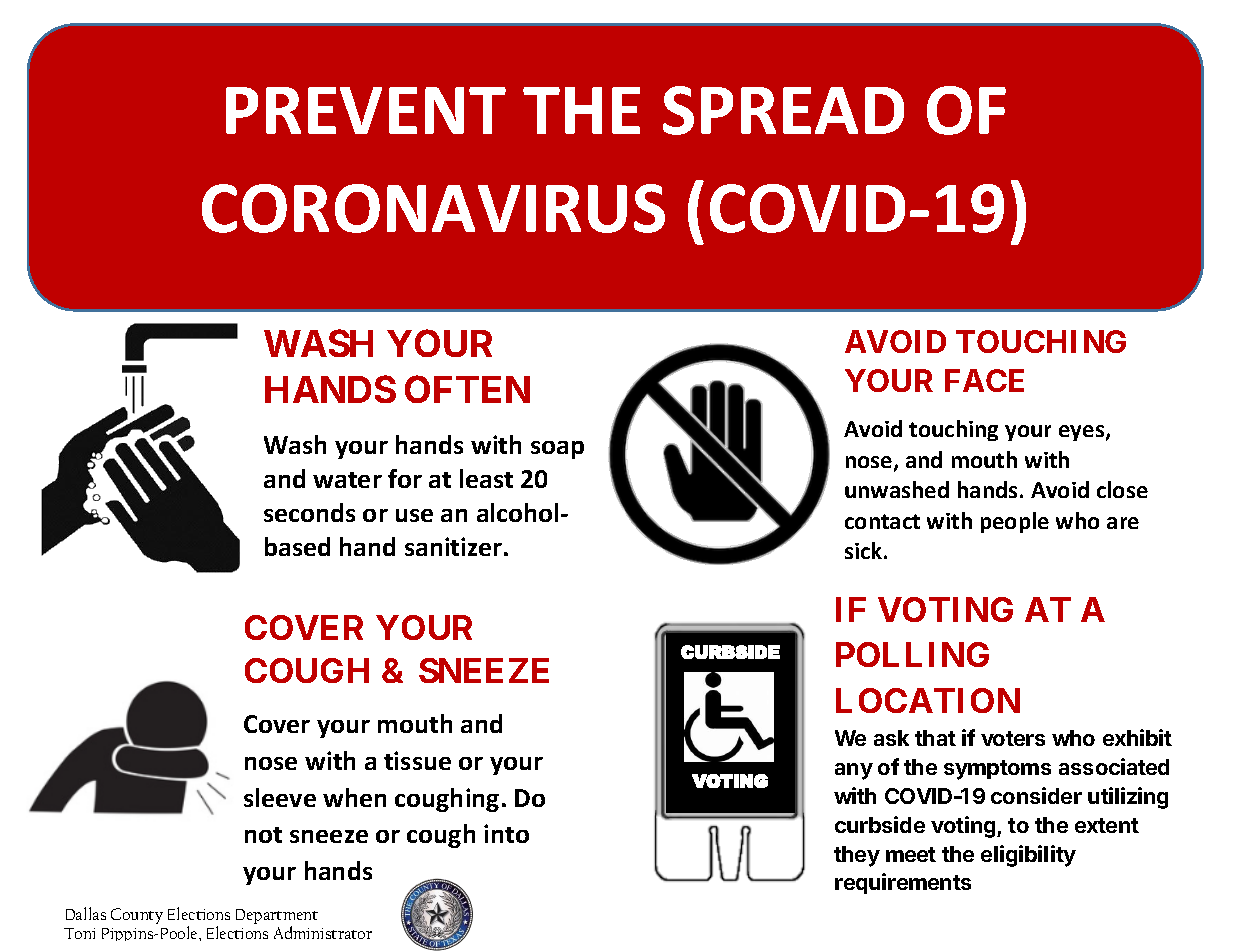  What do you see at coordinates (486, 478) in the image?
I see `least` at bounding box center [486, 478].
